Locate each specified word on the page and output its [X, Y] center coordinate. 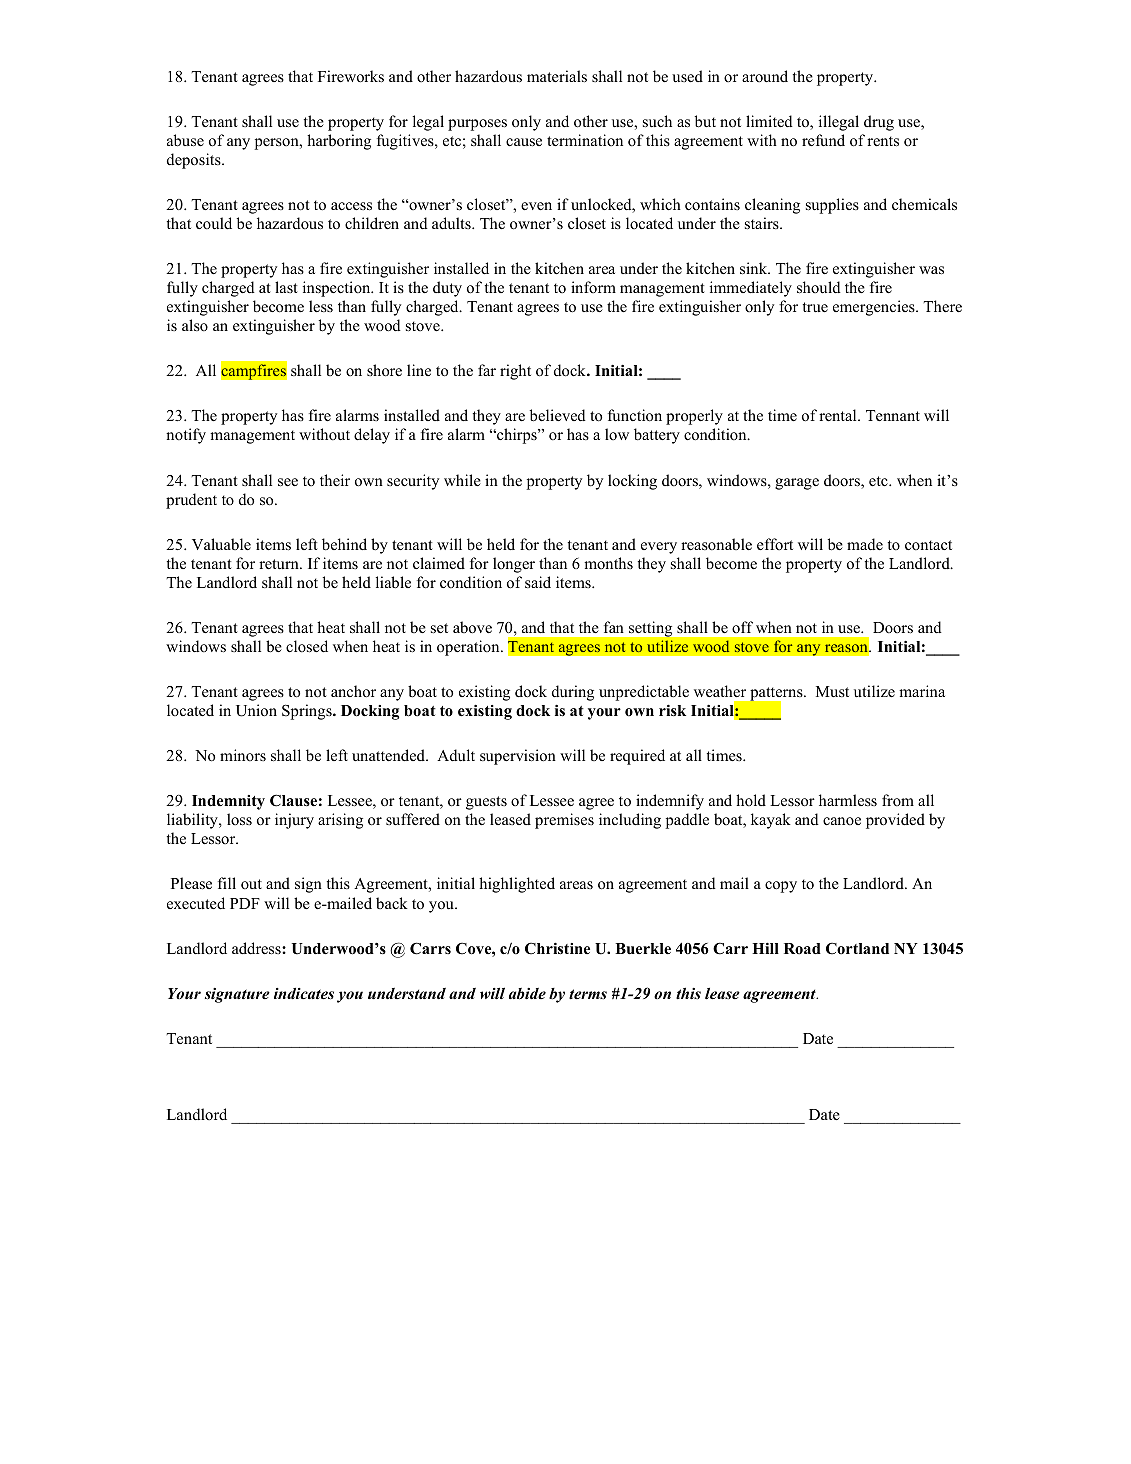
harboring [339, 142]
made [865, 544]
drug [879, 123]
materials [557, 76]
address [257, 948]
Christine [557, 948]
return [280, 564]
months [608, 563]
